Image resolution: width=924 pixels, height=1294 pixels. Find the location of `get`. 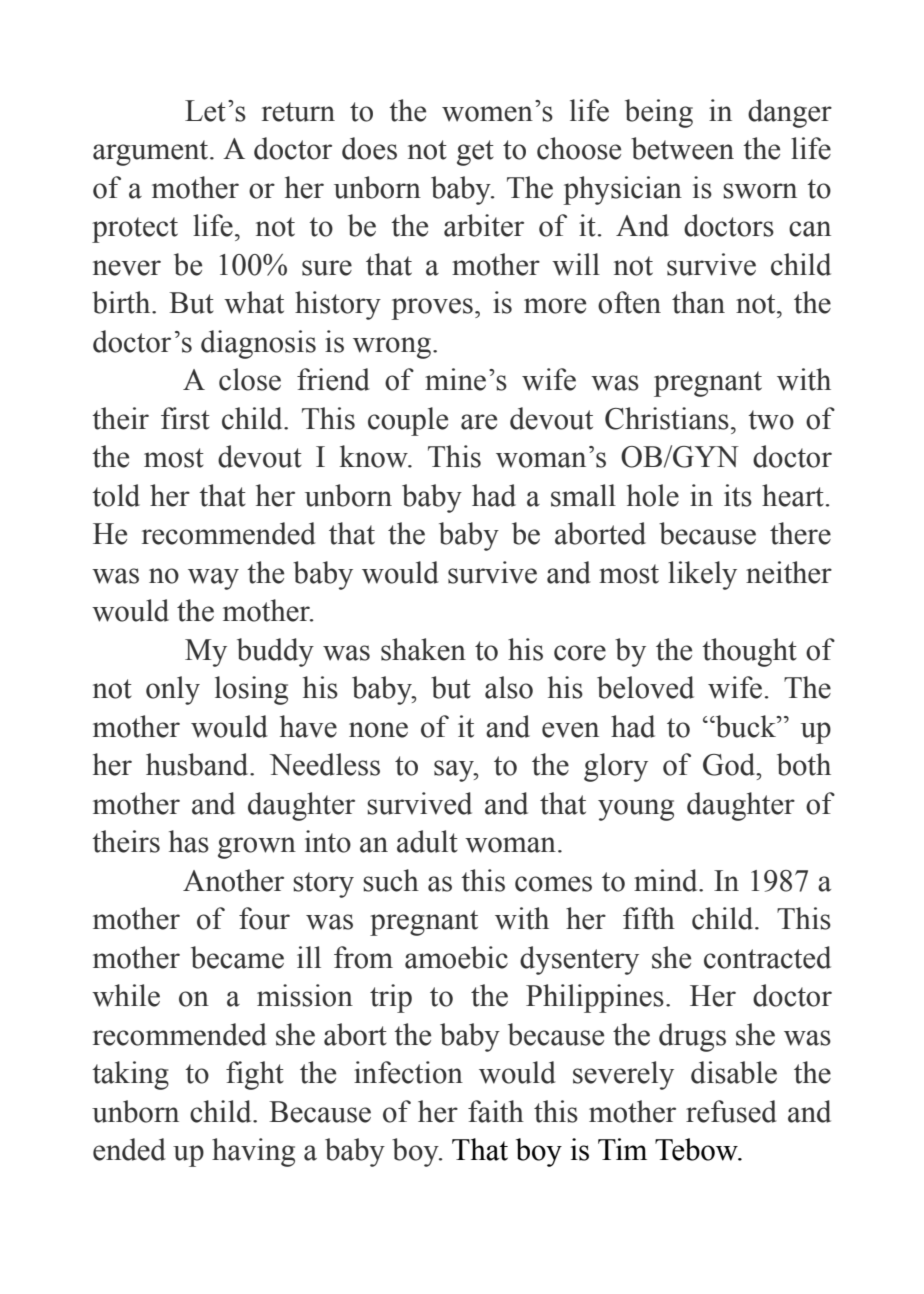

get is located at coordinates (475, 153).
